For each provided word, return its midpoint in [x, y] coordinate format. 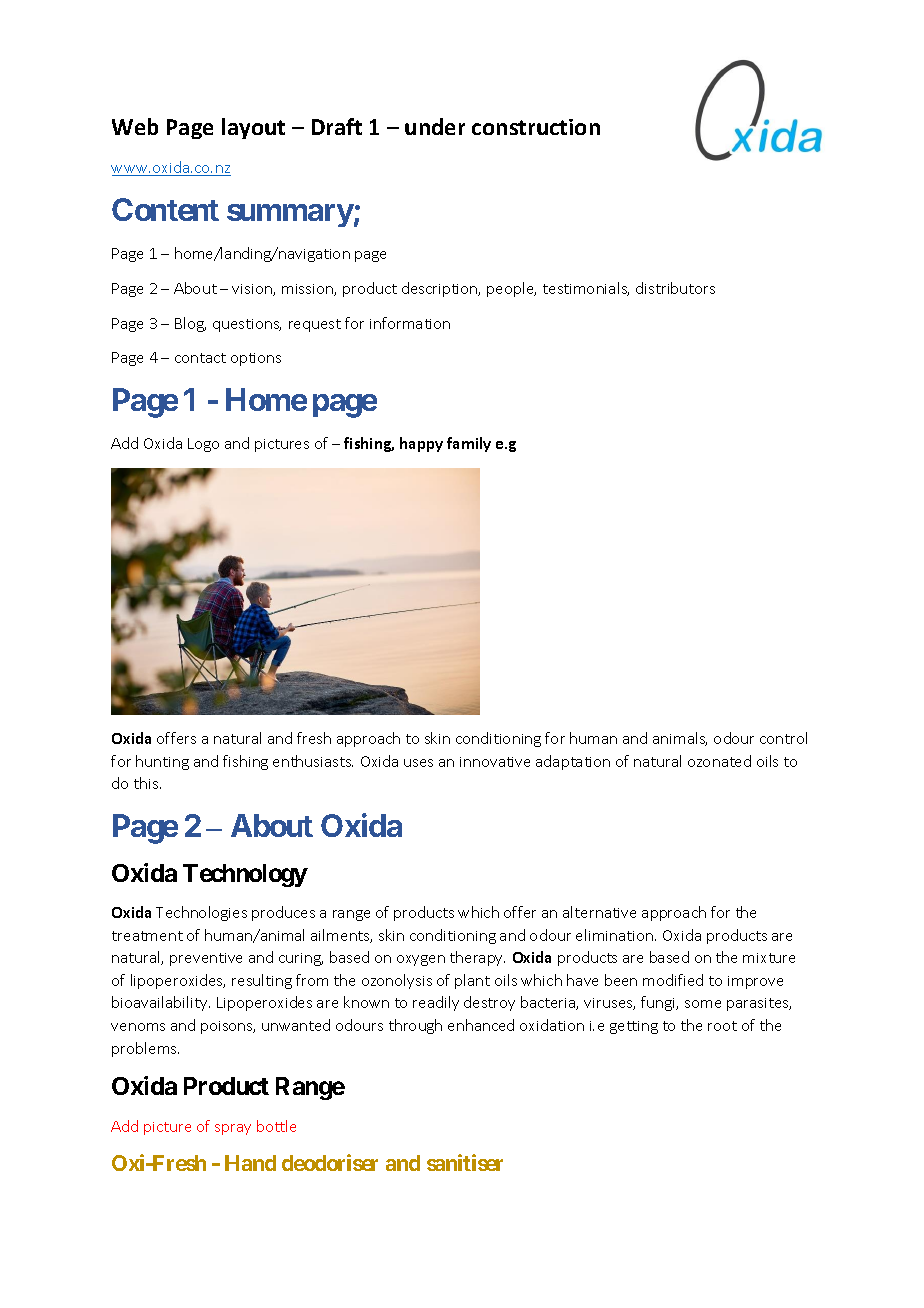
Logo [203, 445]
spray [233, 1129]
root [722, 1026]
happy [421, 444]
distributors [675, 288]
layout [253, 128]
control [783, 738]
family [469, 444]
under [435, 126]
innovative [495, 762]
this [147, 783]
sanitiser [465, 1162]
